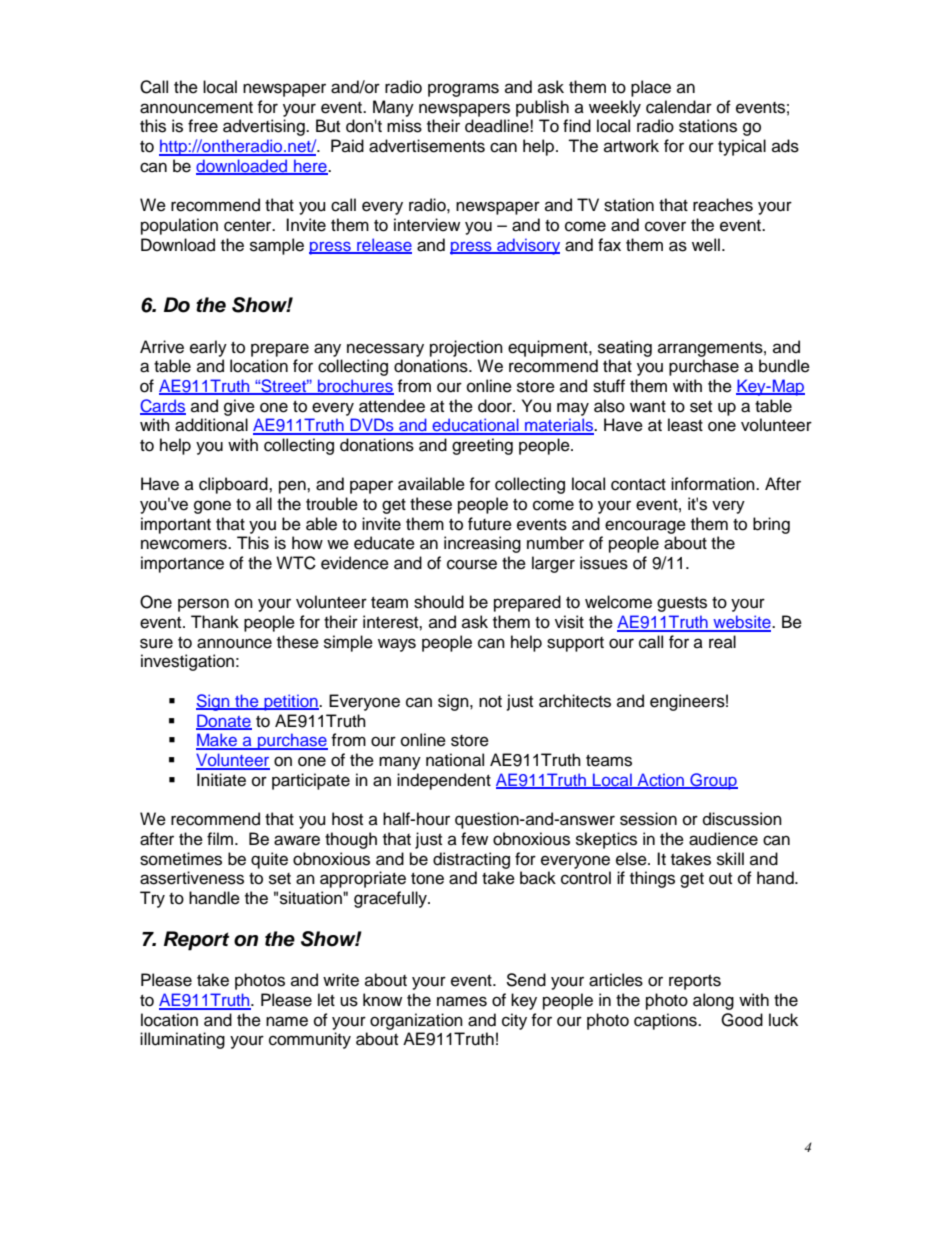 The width and height of the screenshot is (952, 1233). Describe the element at coordinates (203, 126) in the screenshot. I see `free` at that location.
